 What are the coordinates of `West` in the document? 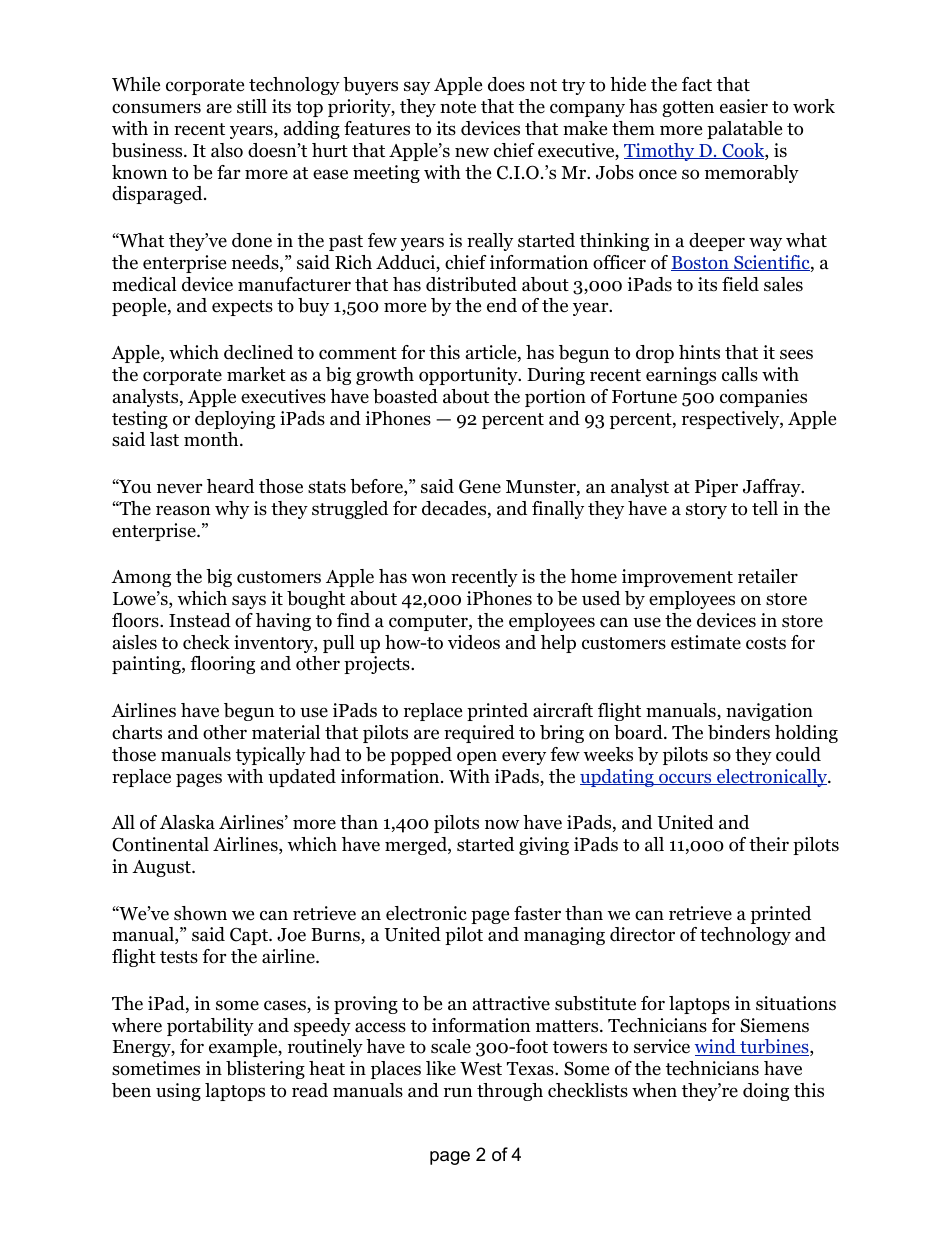 It's located at (481, 1069).
